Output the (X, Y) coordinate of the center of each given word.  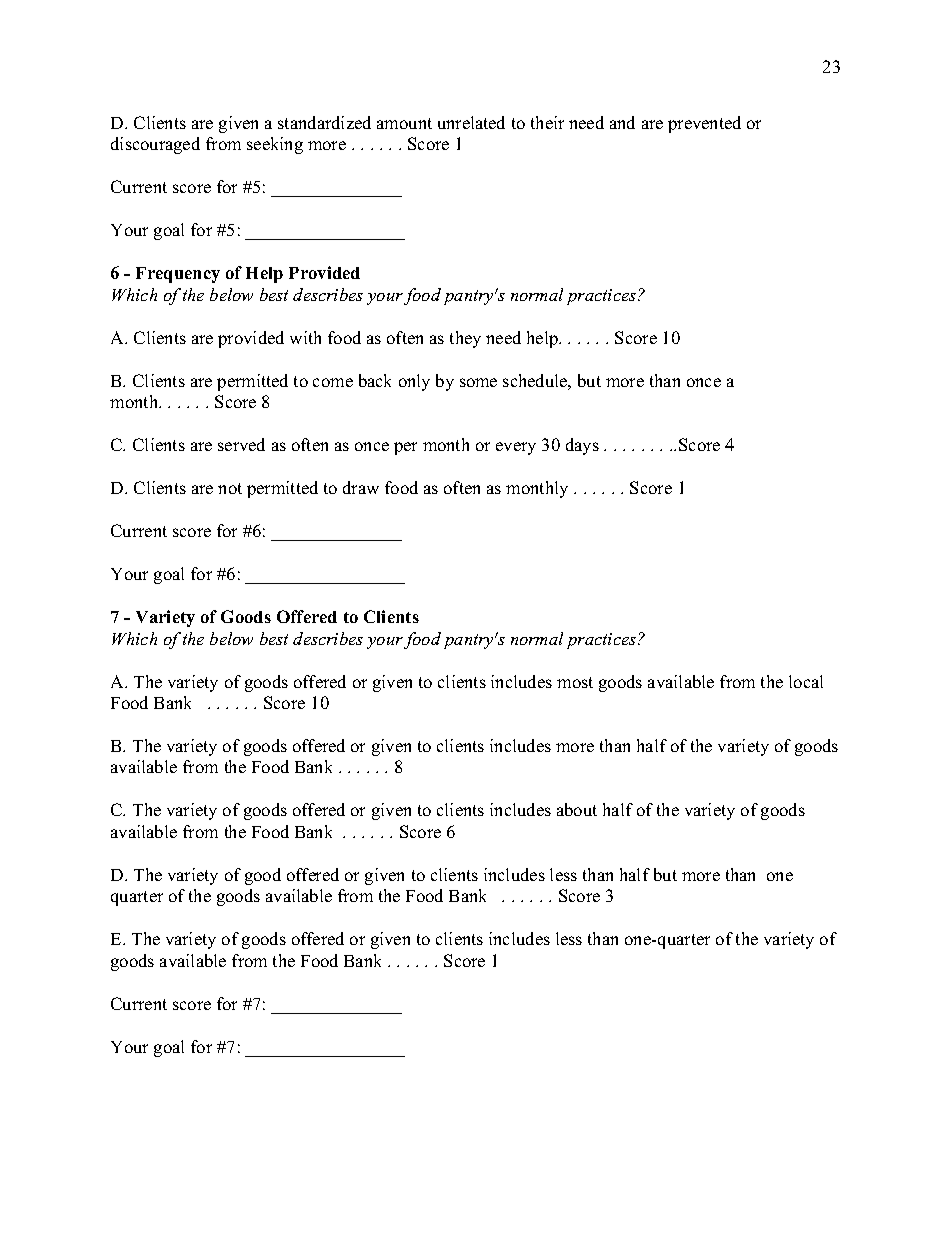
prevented (704, 124)
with (305, 337)
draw (361, 487)
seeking (275, 145)
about (577, 809)
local (806, 681)
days (582, 446)
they (465, 339)
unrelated (471, 122)
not (230, 488)
